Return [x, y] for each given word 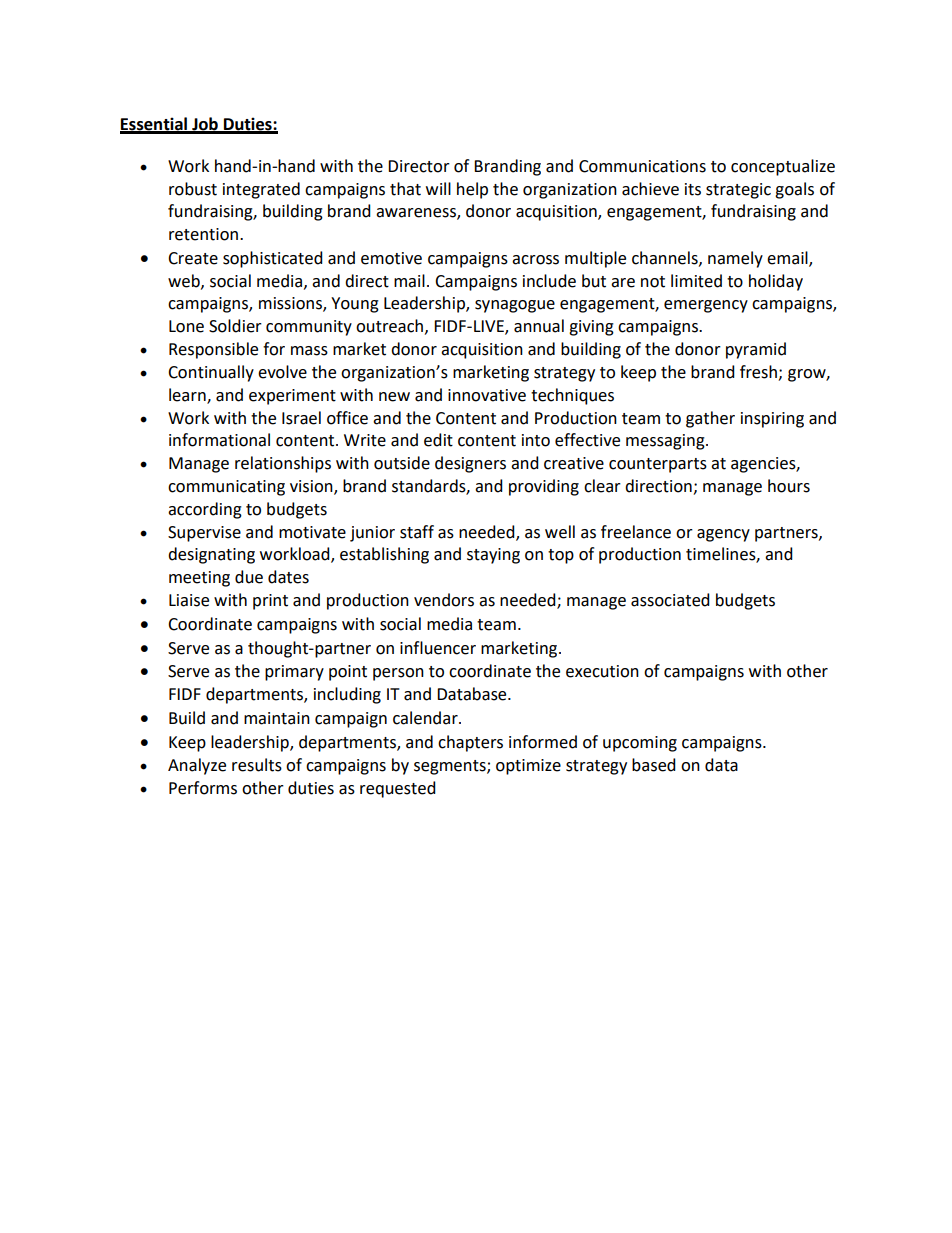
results [257, 765]
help [472, 190]
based [654, 765]
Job [205, 125]
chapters [470, 743]
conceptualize [783, 167]
